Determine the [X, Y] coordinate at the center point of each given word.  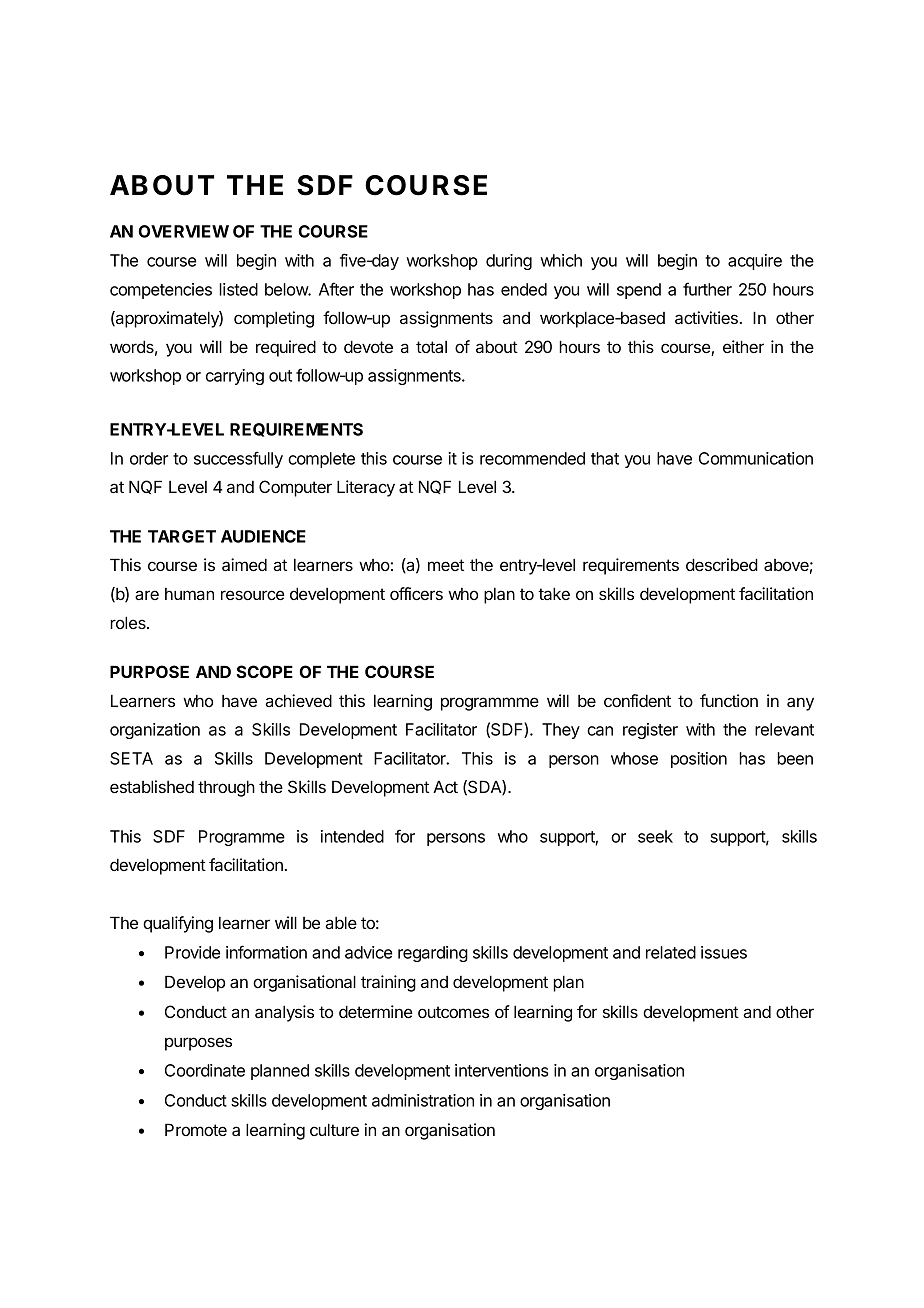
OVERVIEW [183, 231]
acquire [755, 262]
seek [655, 836]
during [509, 262]
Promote [196, 1129]
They [561, 731]
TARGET [182, 536]
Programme [242, 838]
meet [446, 565]
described [722, 564]
